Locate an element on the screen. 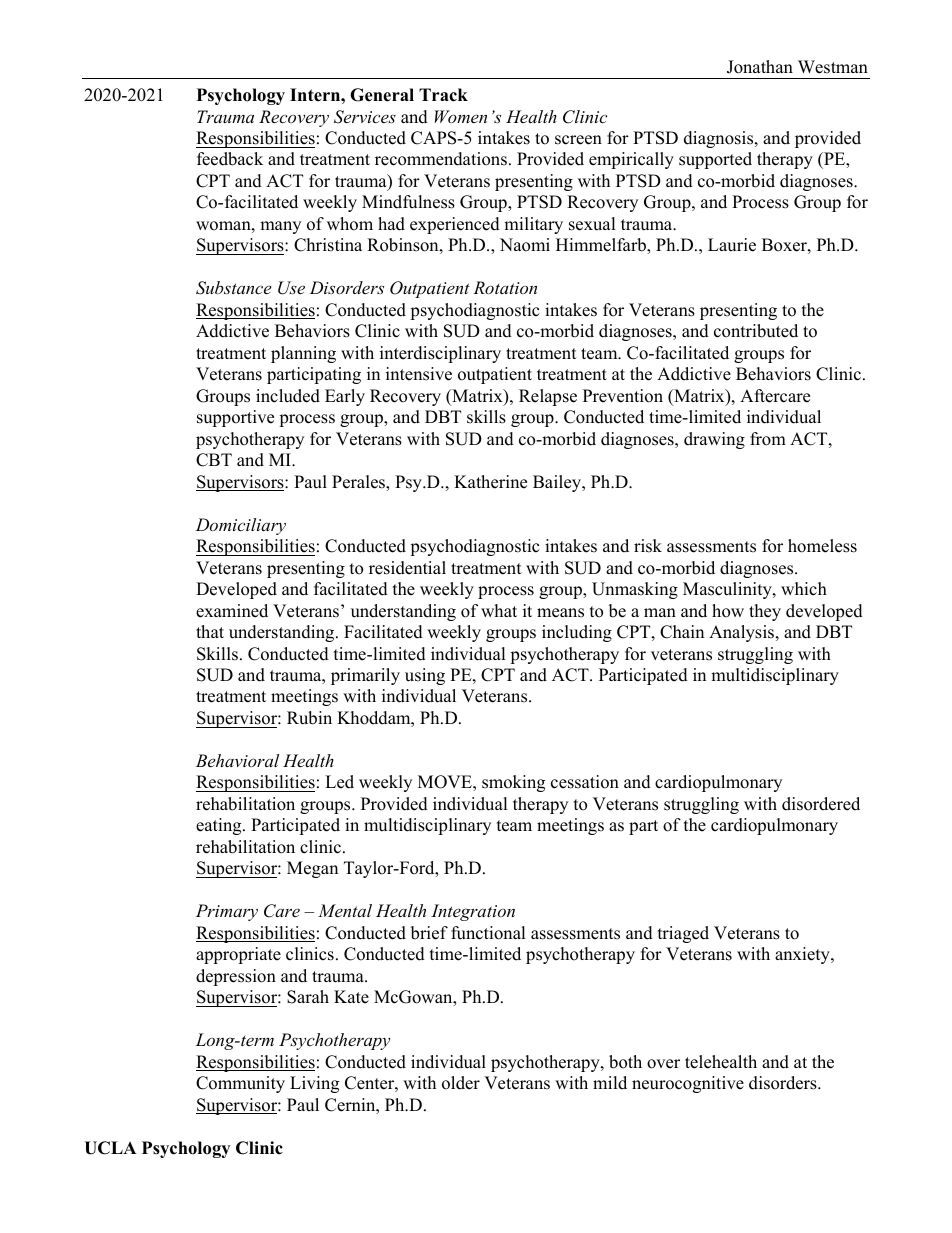 This screenshot has height=1233, width=952. older is located at coordinates (461, 1083).
